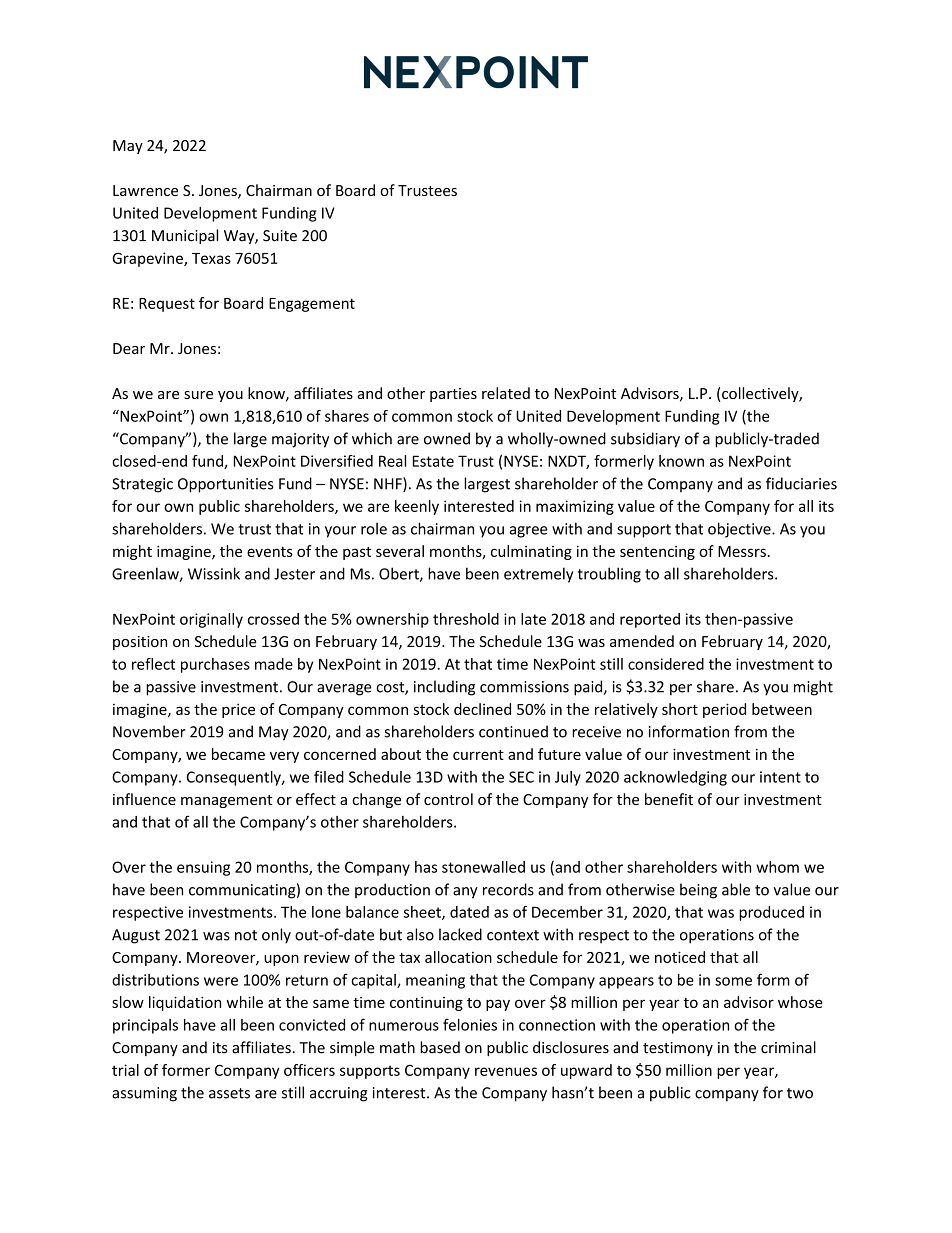 The height and width of the image is (1233, 952). Describe the element at coordinates (645, 440) in the image. I see `subsidiary` at that location.
